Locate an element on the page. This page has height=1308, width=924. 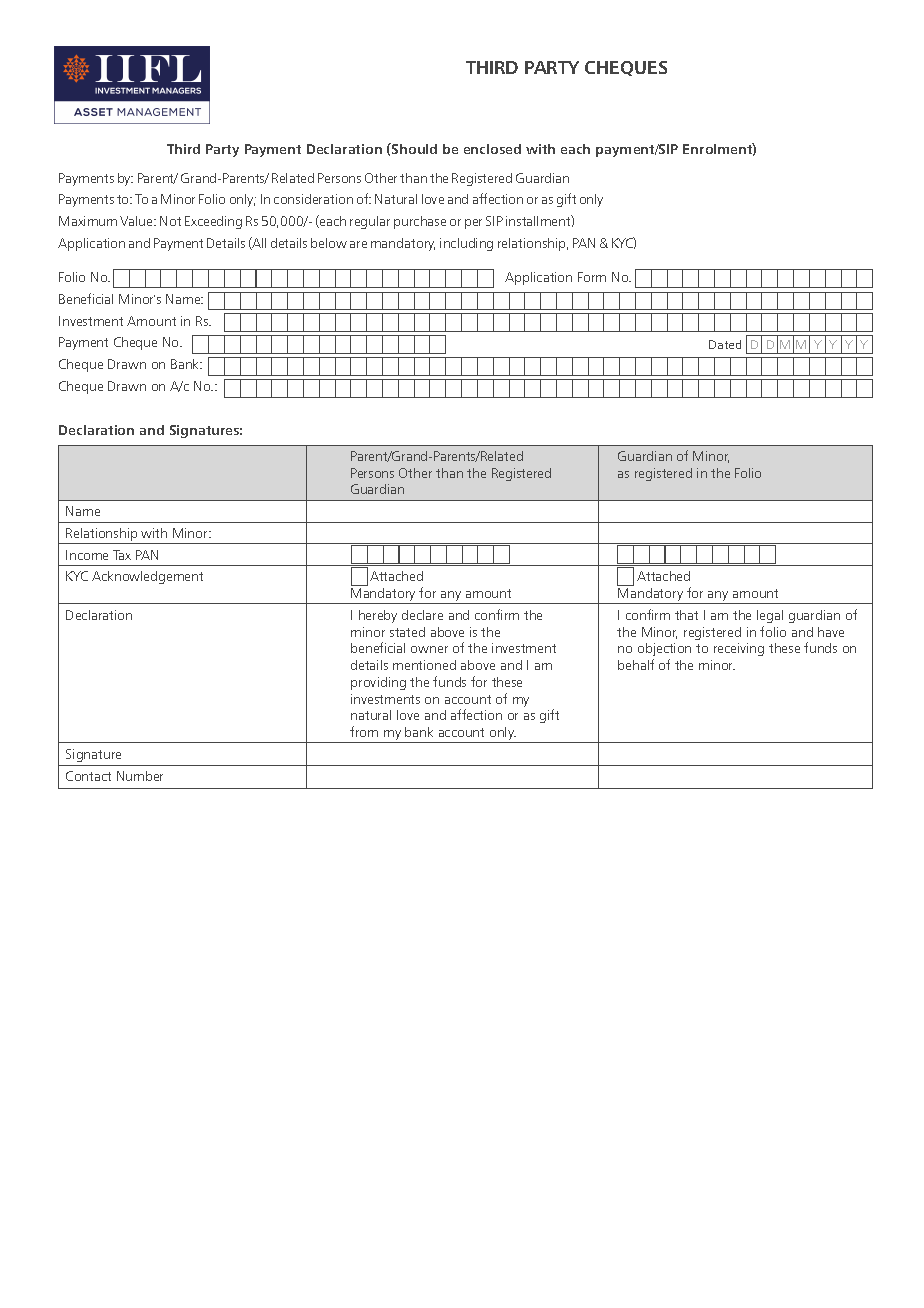
Number is located at coordinates (140, 776).
